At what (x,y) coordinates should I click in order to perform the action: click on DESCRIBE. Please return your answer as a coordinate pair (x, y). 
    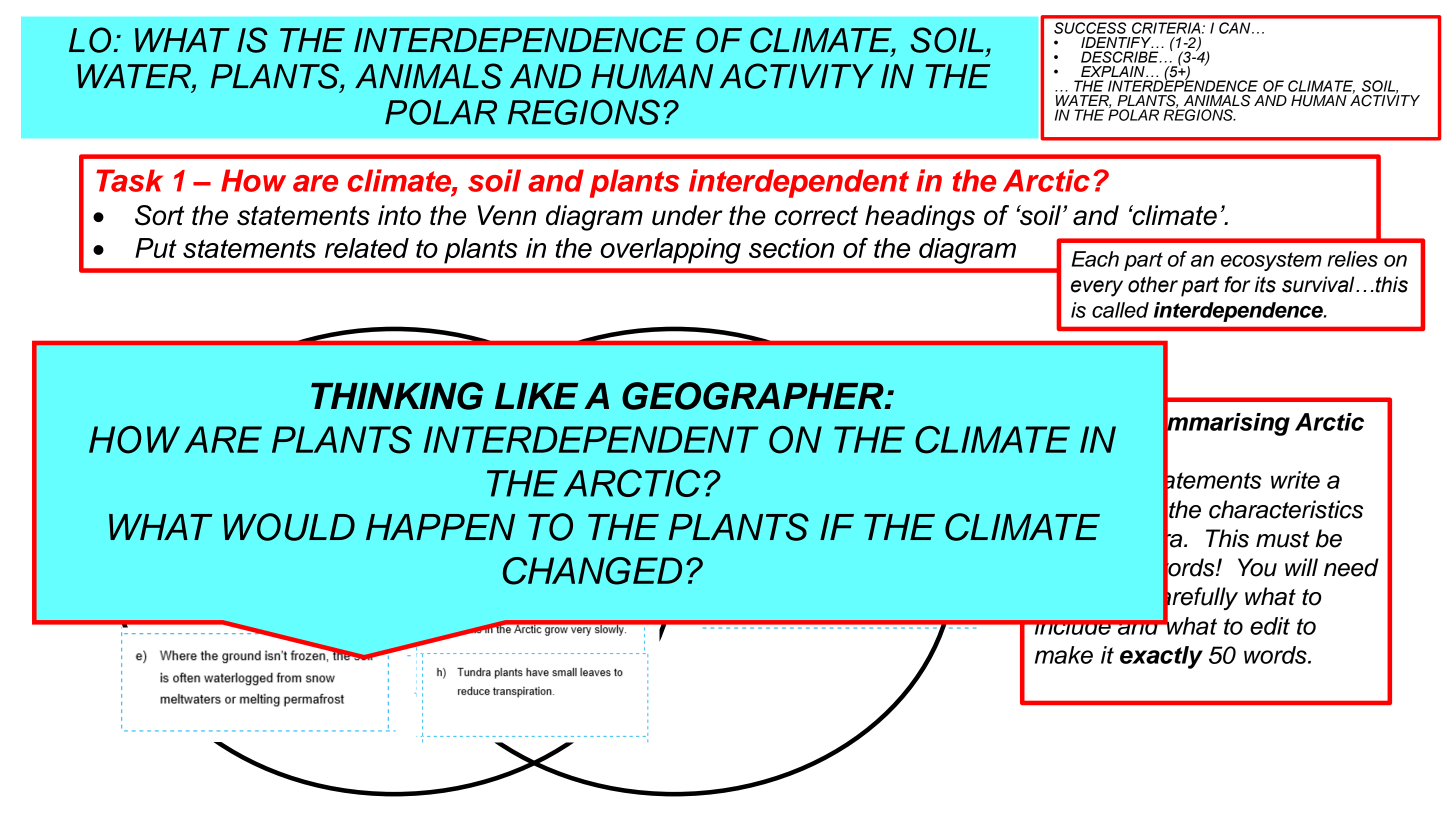
    Looking at the image, I should click on (1121, 57).
